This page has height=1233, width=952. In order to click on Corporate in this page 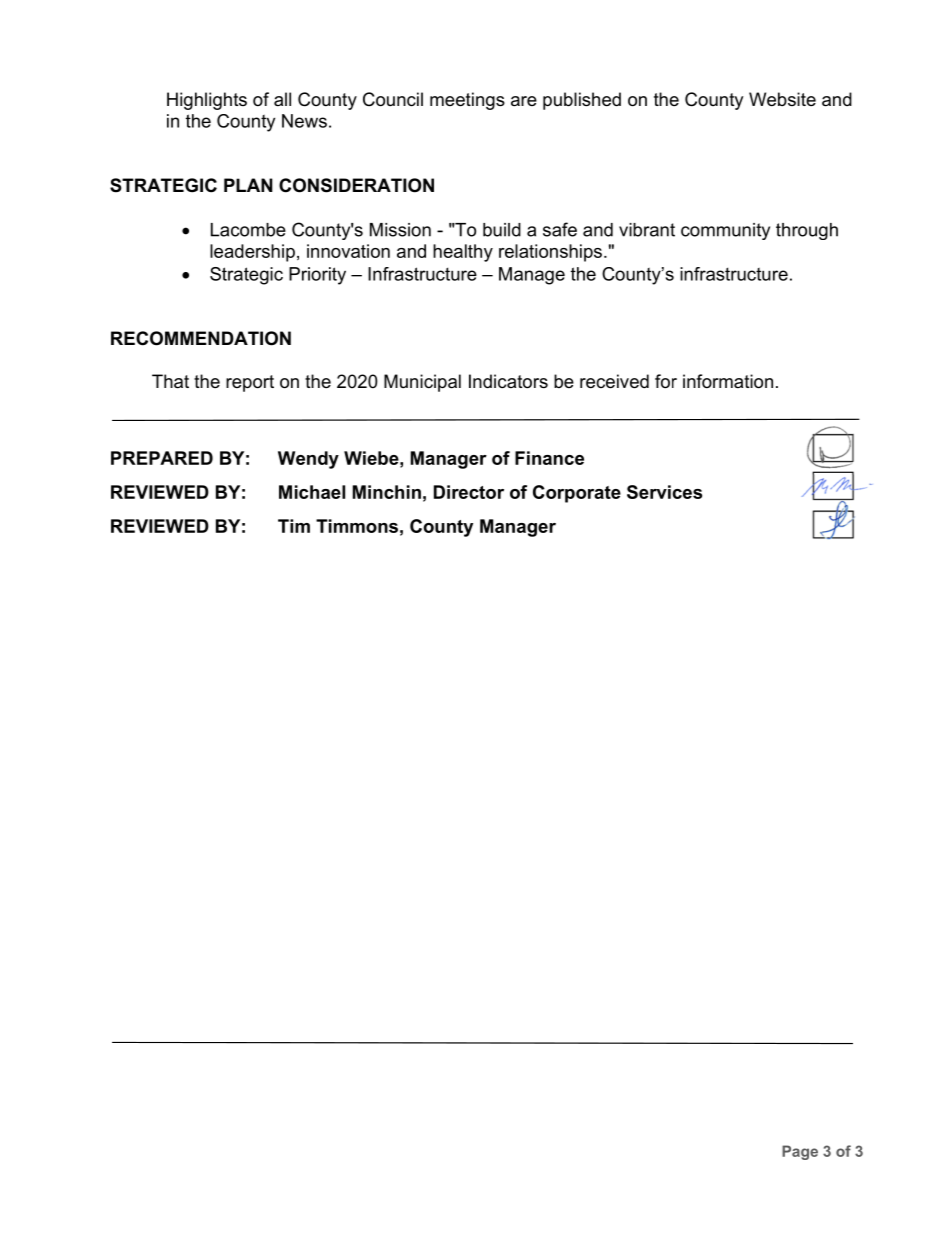, I will do `click(577, 494)`.
